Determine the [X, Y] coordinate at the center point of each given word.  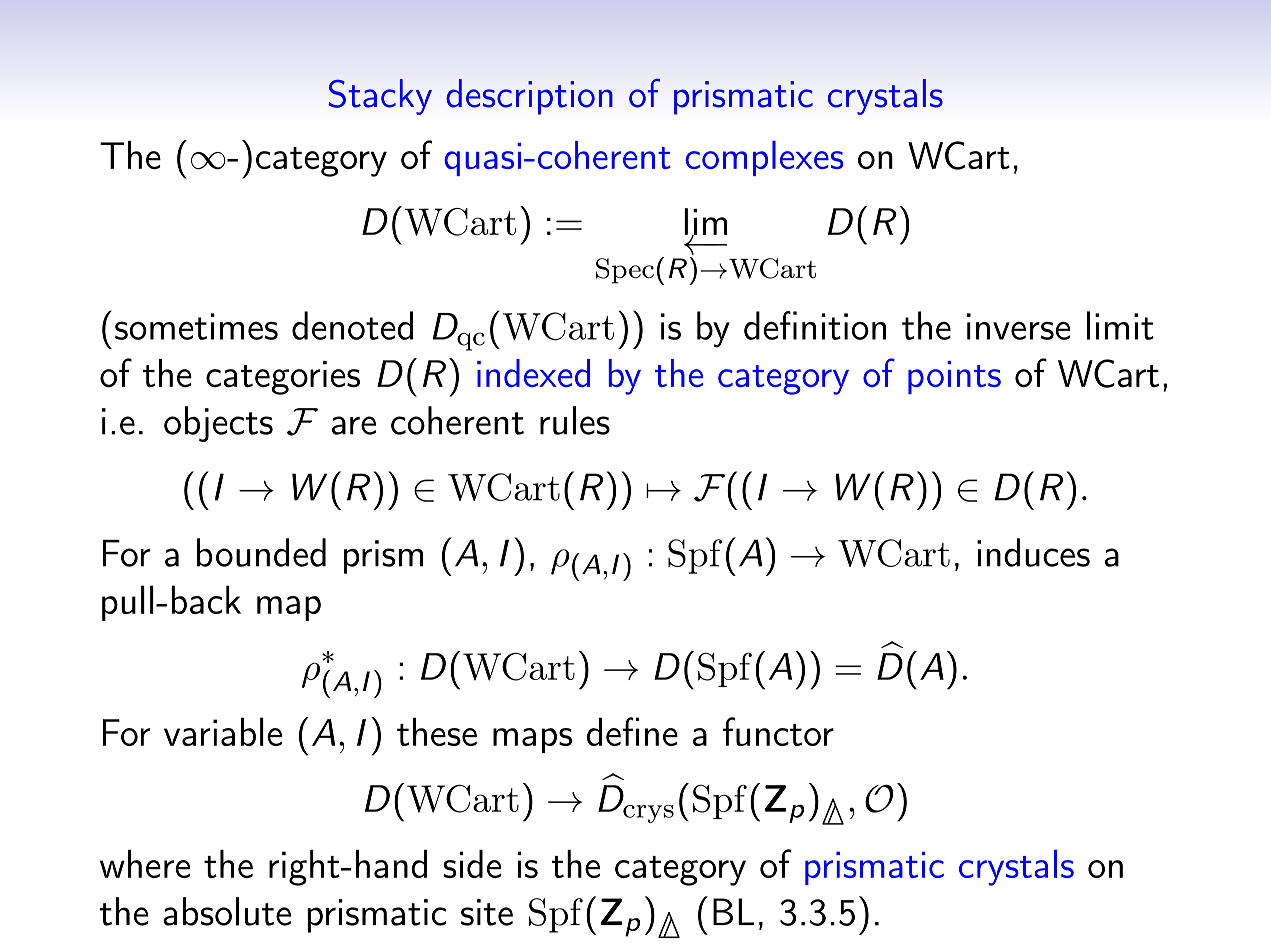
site [487, 912]
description [529, 97]
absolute [227, 911]
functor [778, 731]
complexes [764, 158]
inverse [1018, 326]
